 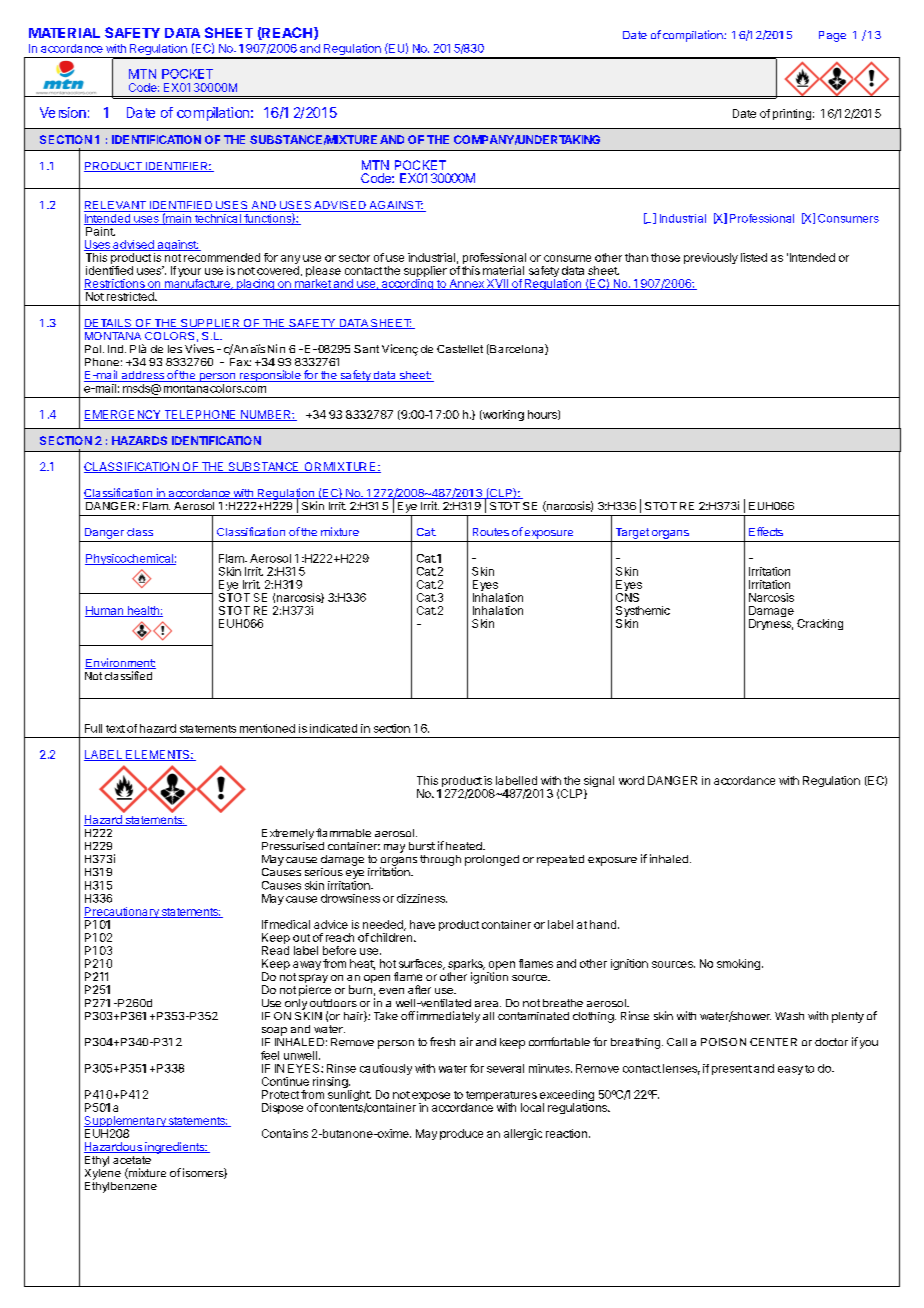 What do you see at coordinates (491, 532) in the document?
I see `Routes` at bounding box center [491, 532].
